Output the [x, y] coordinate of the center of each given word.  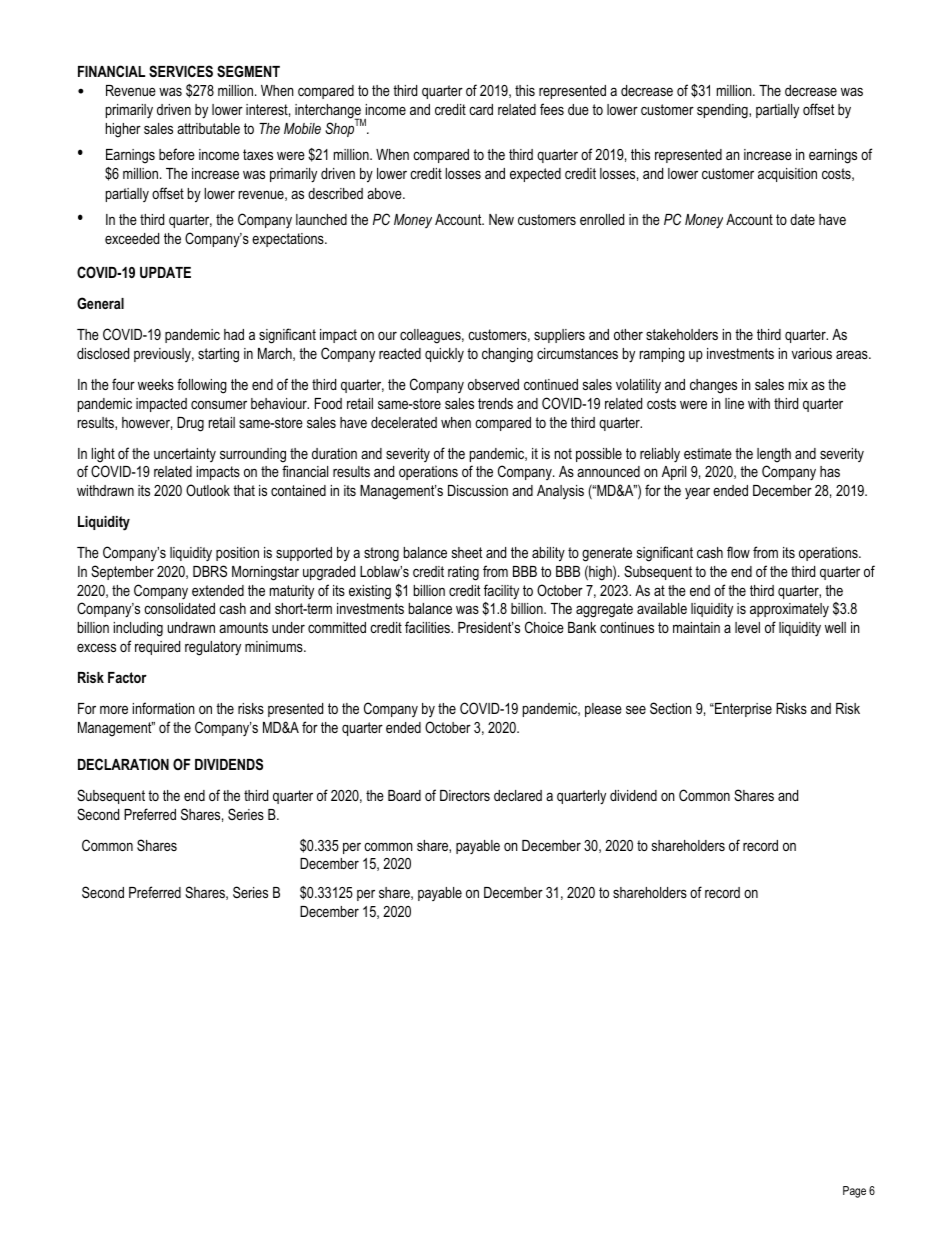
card [481, 109]
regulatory [213, 648]
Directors [465, 795]
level [747, 627]
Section [671, 708]
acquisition [787, 175]
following [202, 386]
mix [798, 384]
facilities [429, 627]
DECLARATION [123, 764]
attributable [208, 128]
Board [404, 795]
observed [493, 384]
